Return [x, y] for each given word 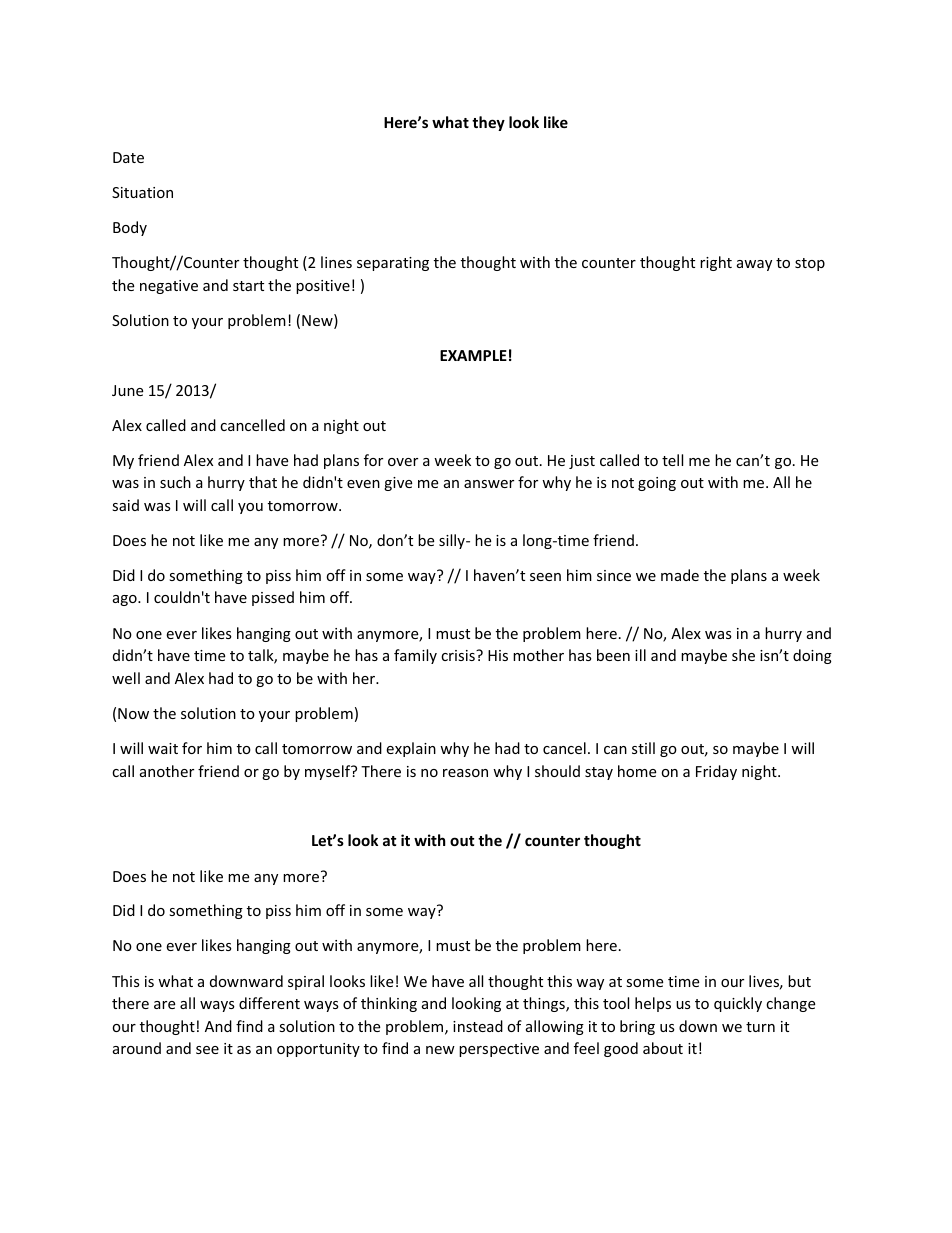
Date [128, 157]
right [716, 263]
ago [126, 600]
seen [545, 577]
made [680, 575]
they [488, 123]
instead [478, 1026]
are [164, 1005]
